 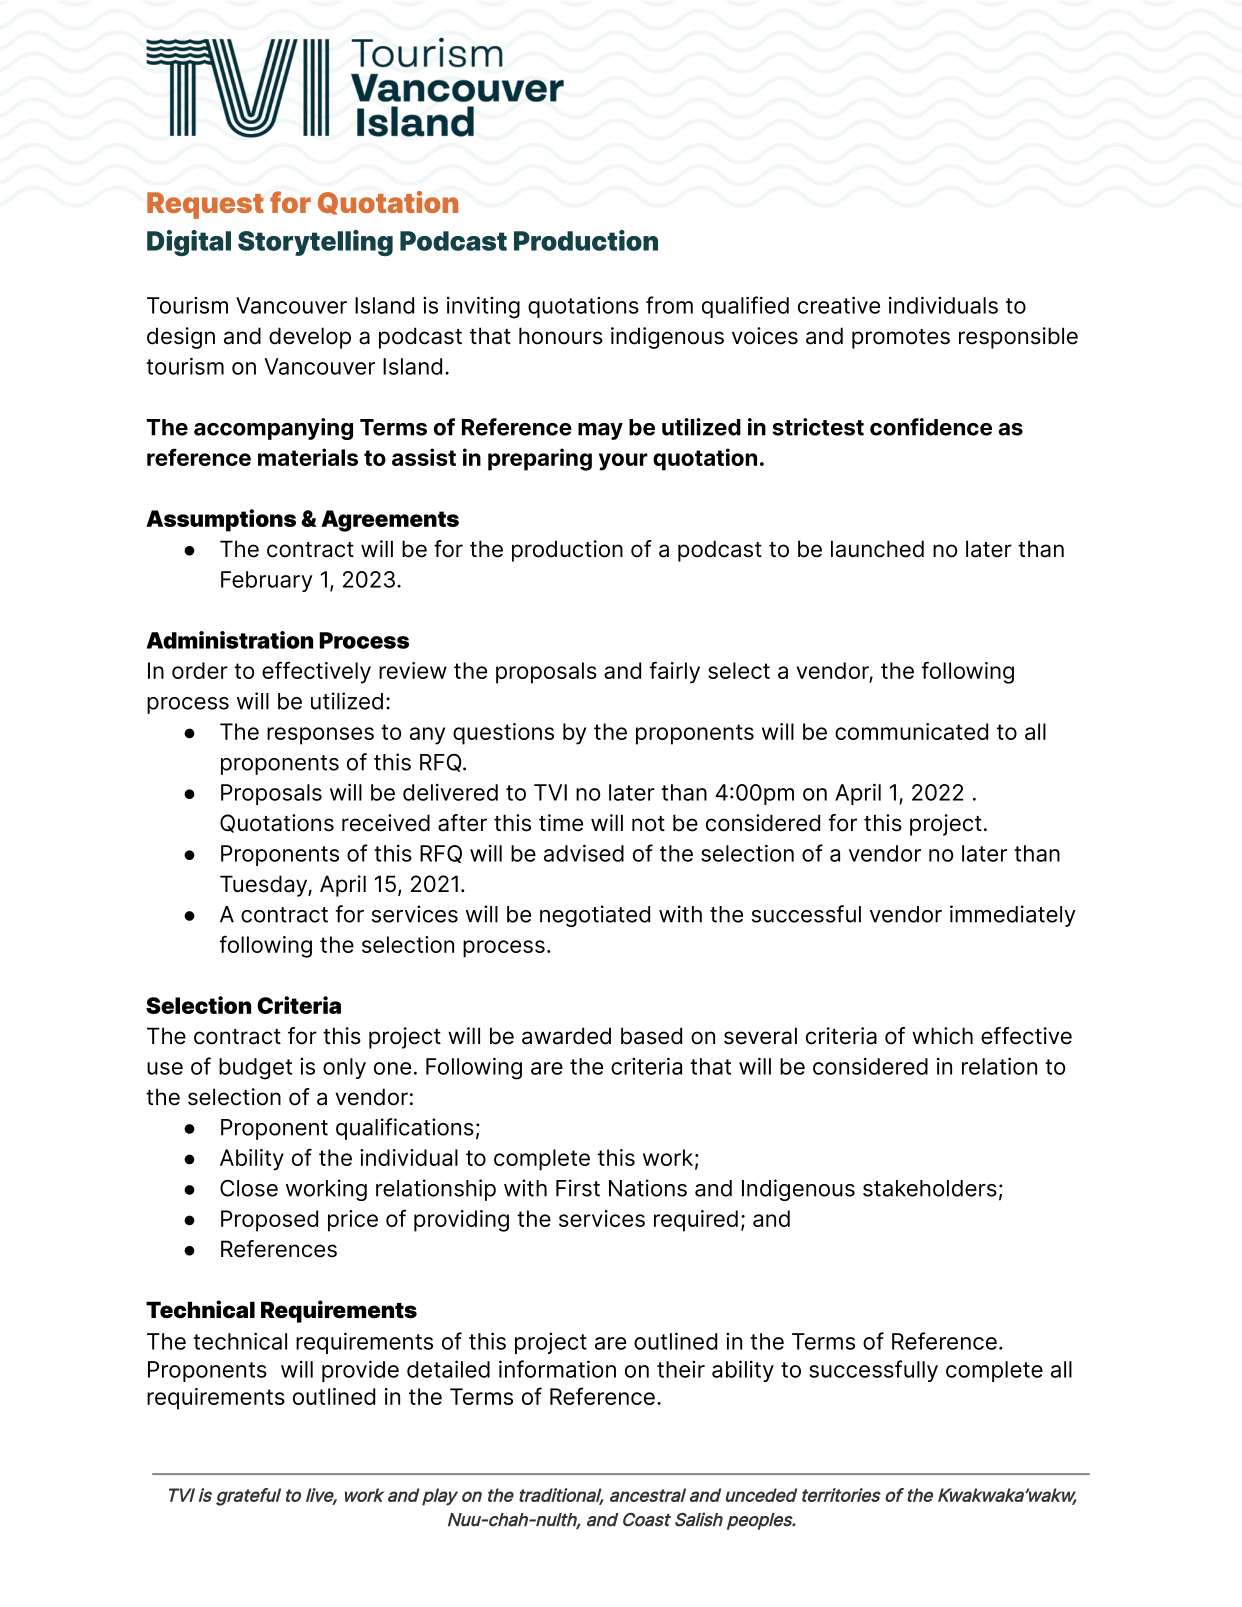 What do you see at coordinates (315, 243) in the screenshot?
I see `Storytelling` at bounding box center [315, 243].
